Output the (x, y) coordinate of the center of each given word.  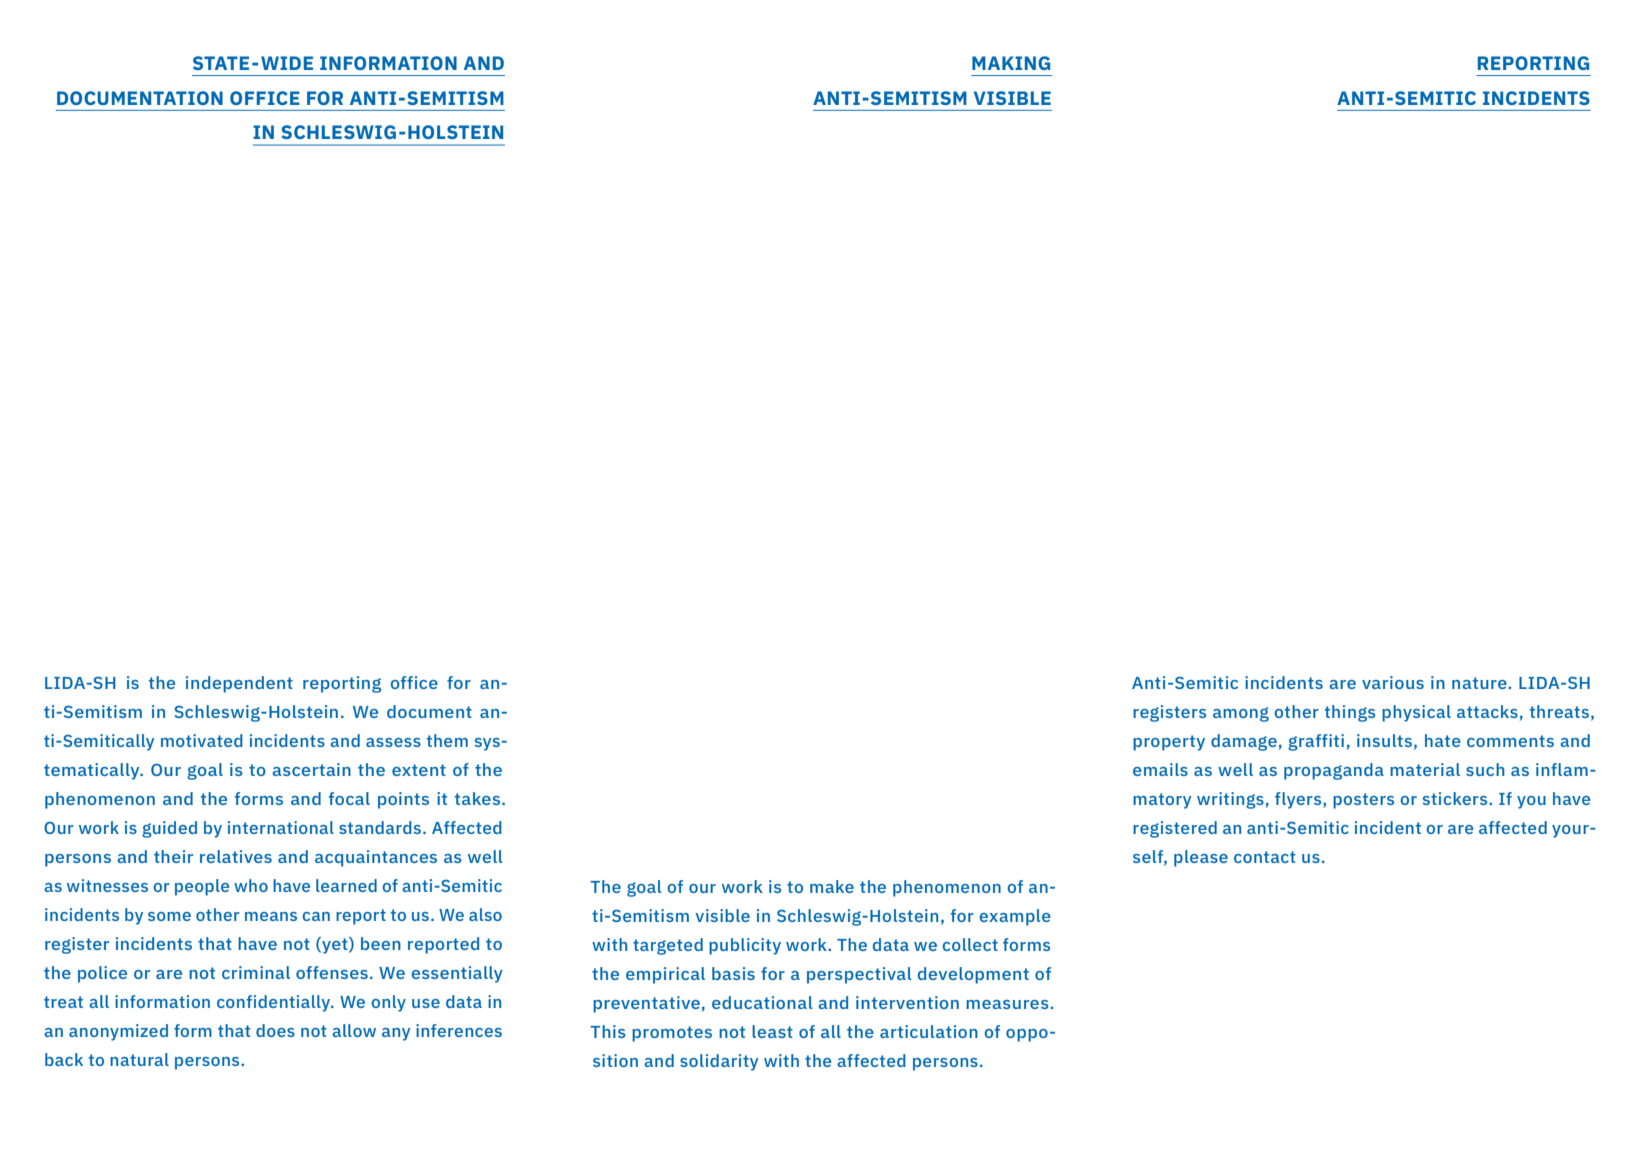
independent (239, 684)
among (1241, 714)
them (447, 740)
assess (393, 742)
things (1350, 713)
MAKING (1011, 63)
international (281, 827)
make (832, 886)
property (1169, 743)
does (275, 1030)
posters (1363, 801)
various (1393, 682)
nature (1480, 683)
